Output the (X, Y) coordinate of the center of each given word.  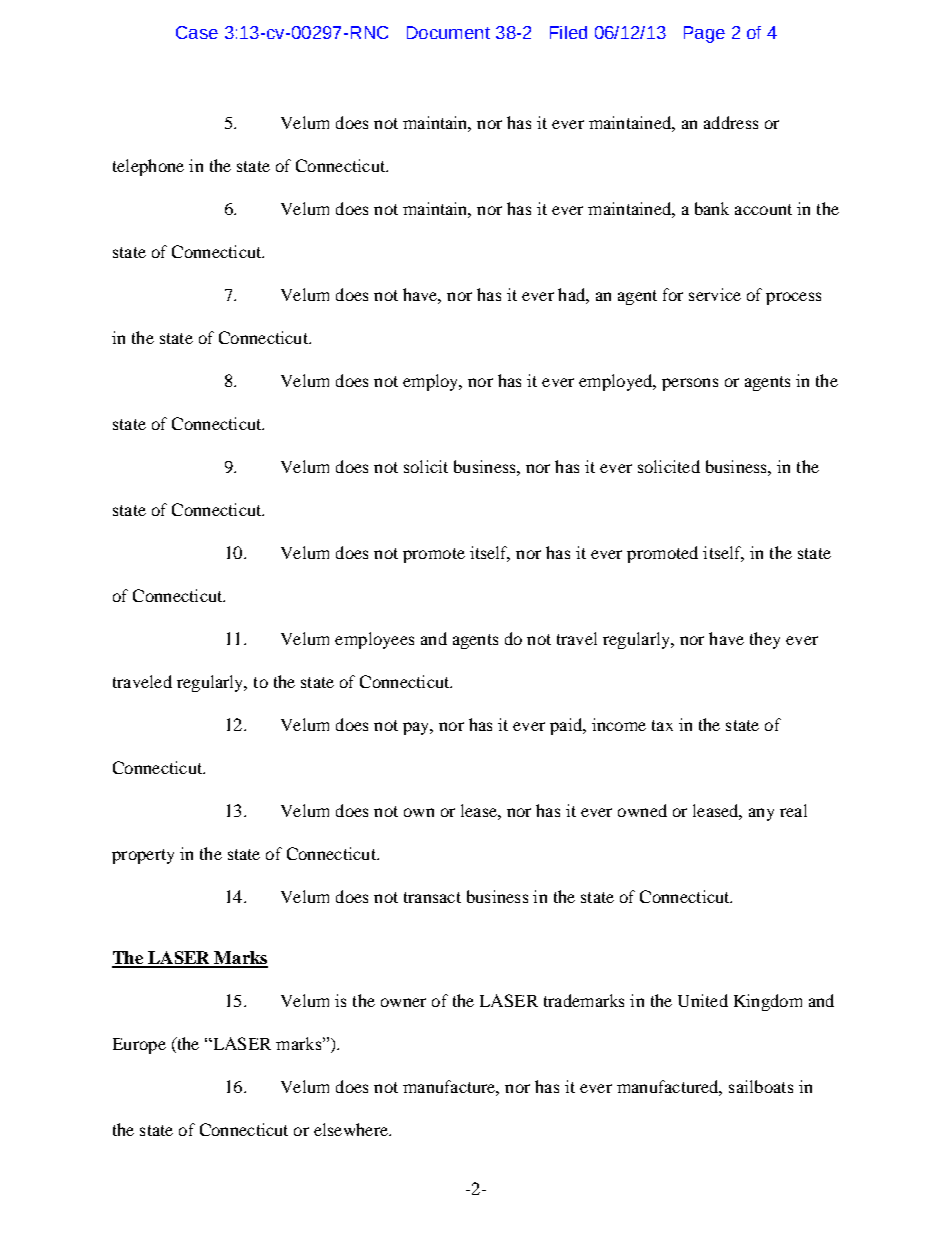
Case (197, 32)
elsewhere (352, 1129)
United (703, 1000)
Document (448, 32)
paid (567, 726)
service (715, 294)
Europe (139, 1046)
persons (690, 384)
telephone (148, 167)
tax (662, 725)
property (143, 856)
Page (704, 34)
